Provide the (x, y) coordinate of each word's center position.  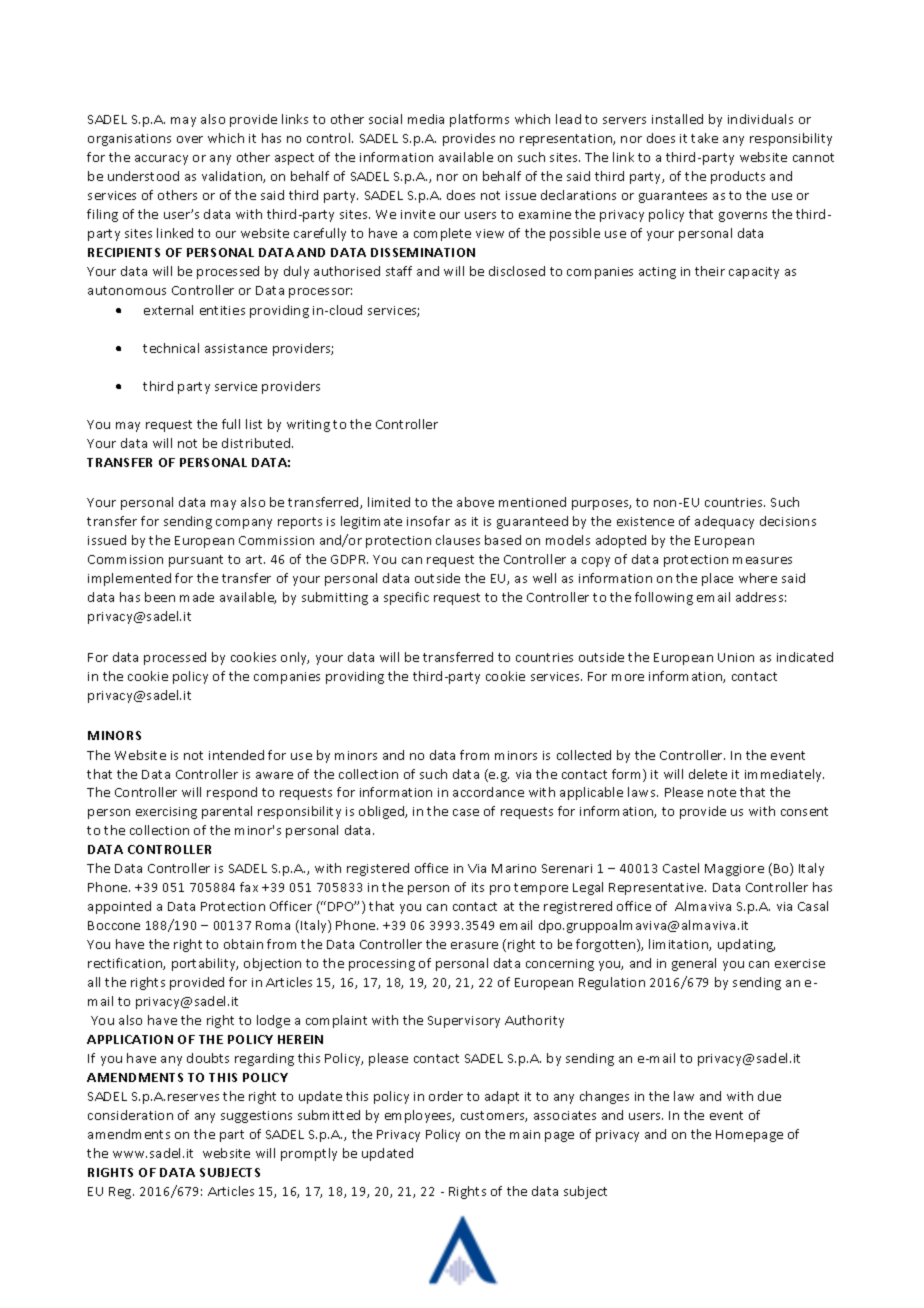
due (769, 1096)
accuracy (161, 160)
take (704, 138)
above (475, 502)
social (385, 119)
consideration (130, 1115)
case (466, 812)
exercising (166, 813)
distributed (257, 443)
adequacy (724, 522)
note (722, 792)
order (446, 1096)
